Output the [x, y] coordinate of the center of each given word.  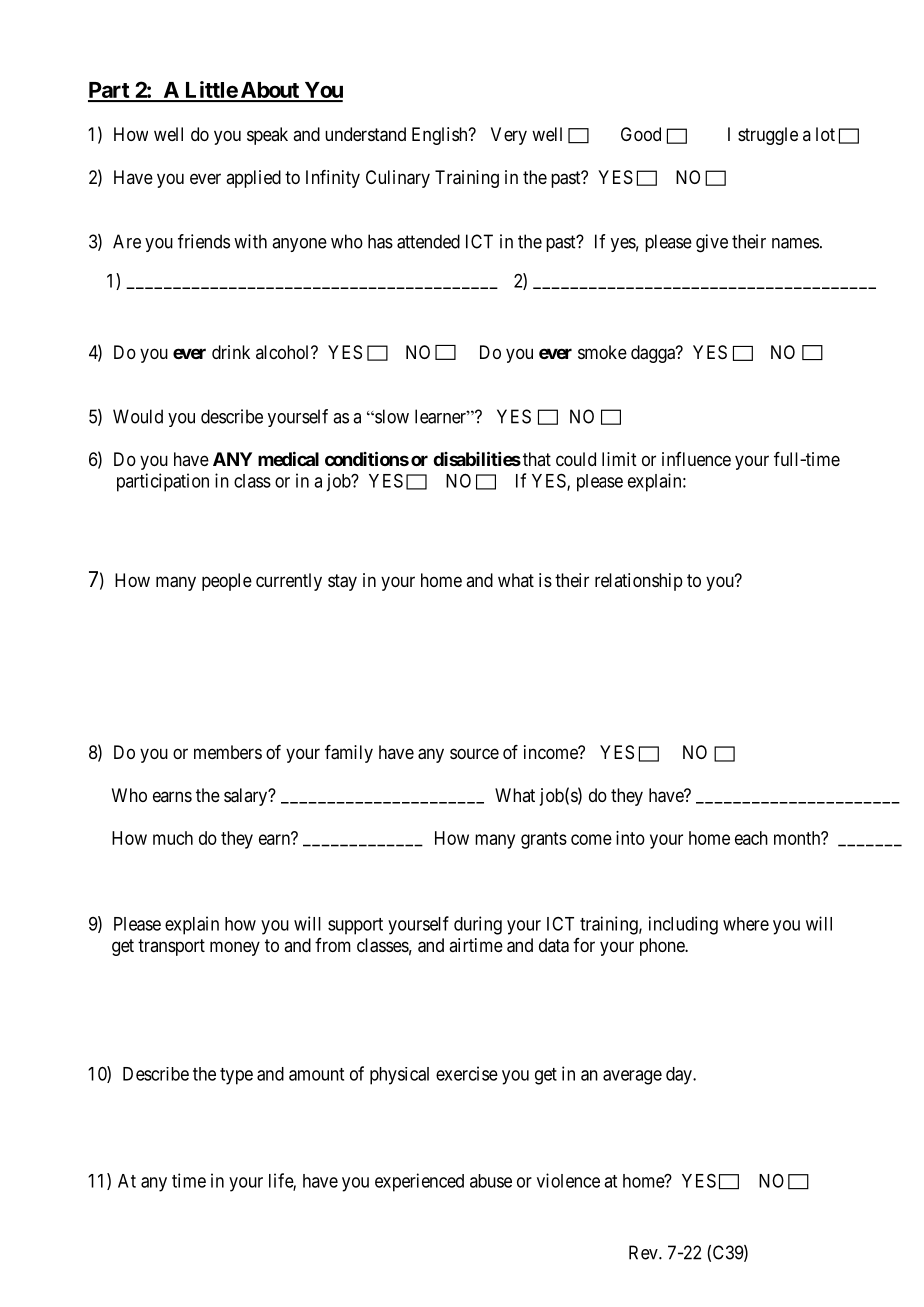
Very [509, 136]
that [535, 459]
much [173, 838]
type [236, 1076]
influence [696, 459]
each [751, 838]
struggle [768, 136]
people [227, 582]
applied [253, 179]
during [478, 925]
